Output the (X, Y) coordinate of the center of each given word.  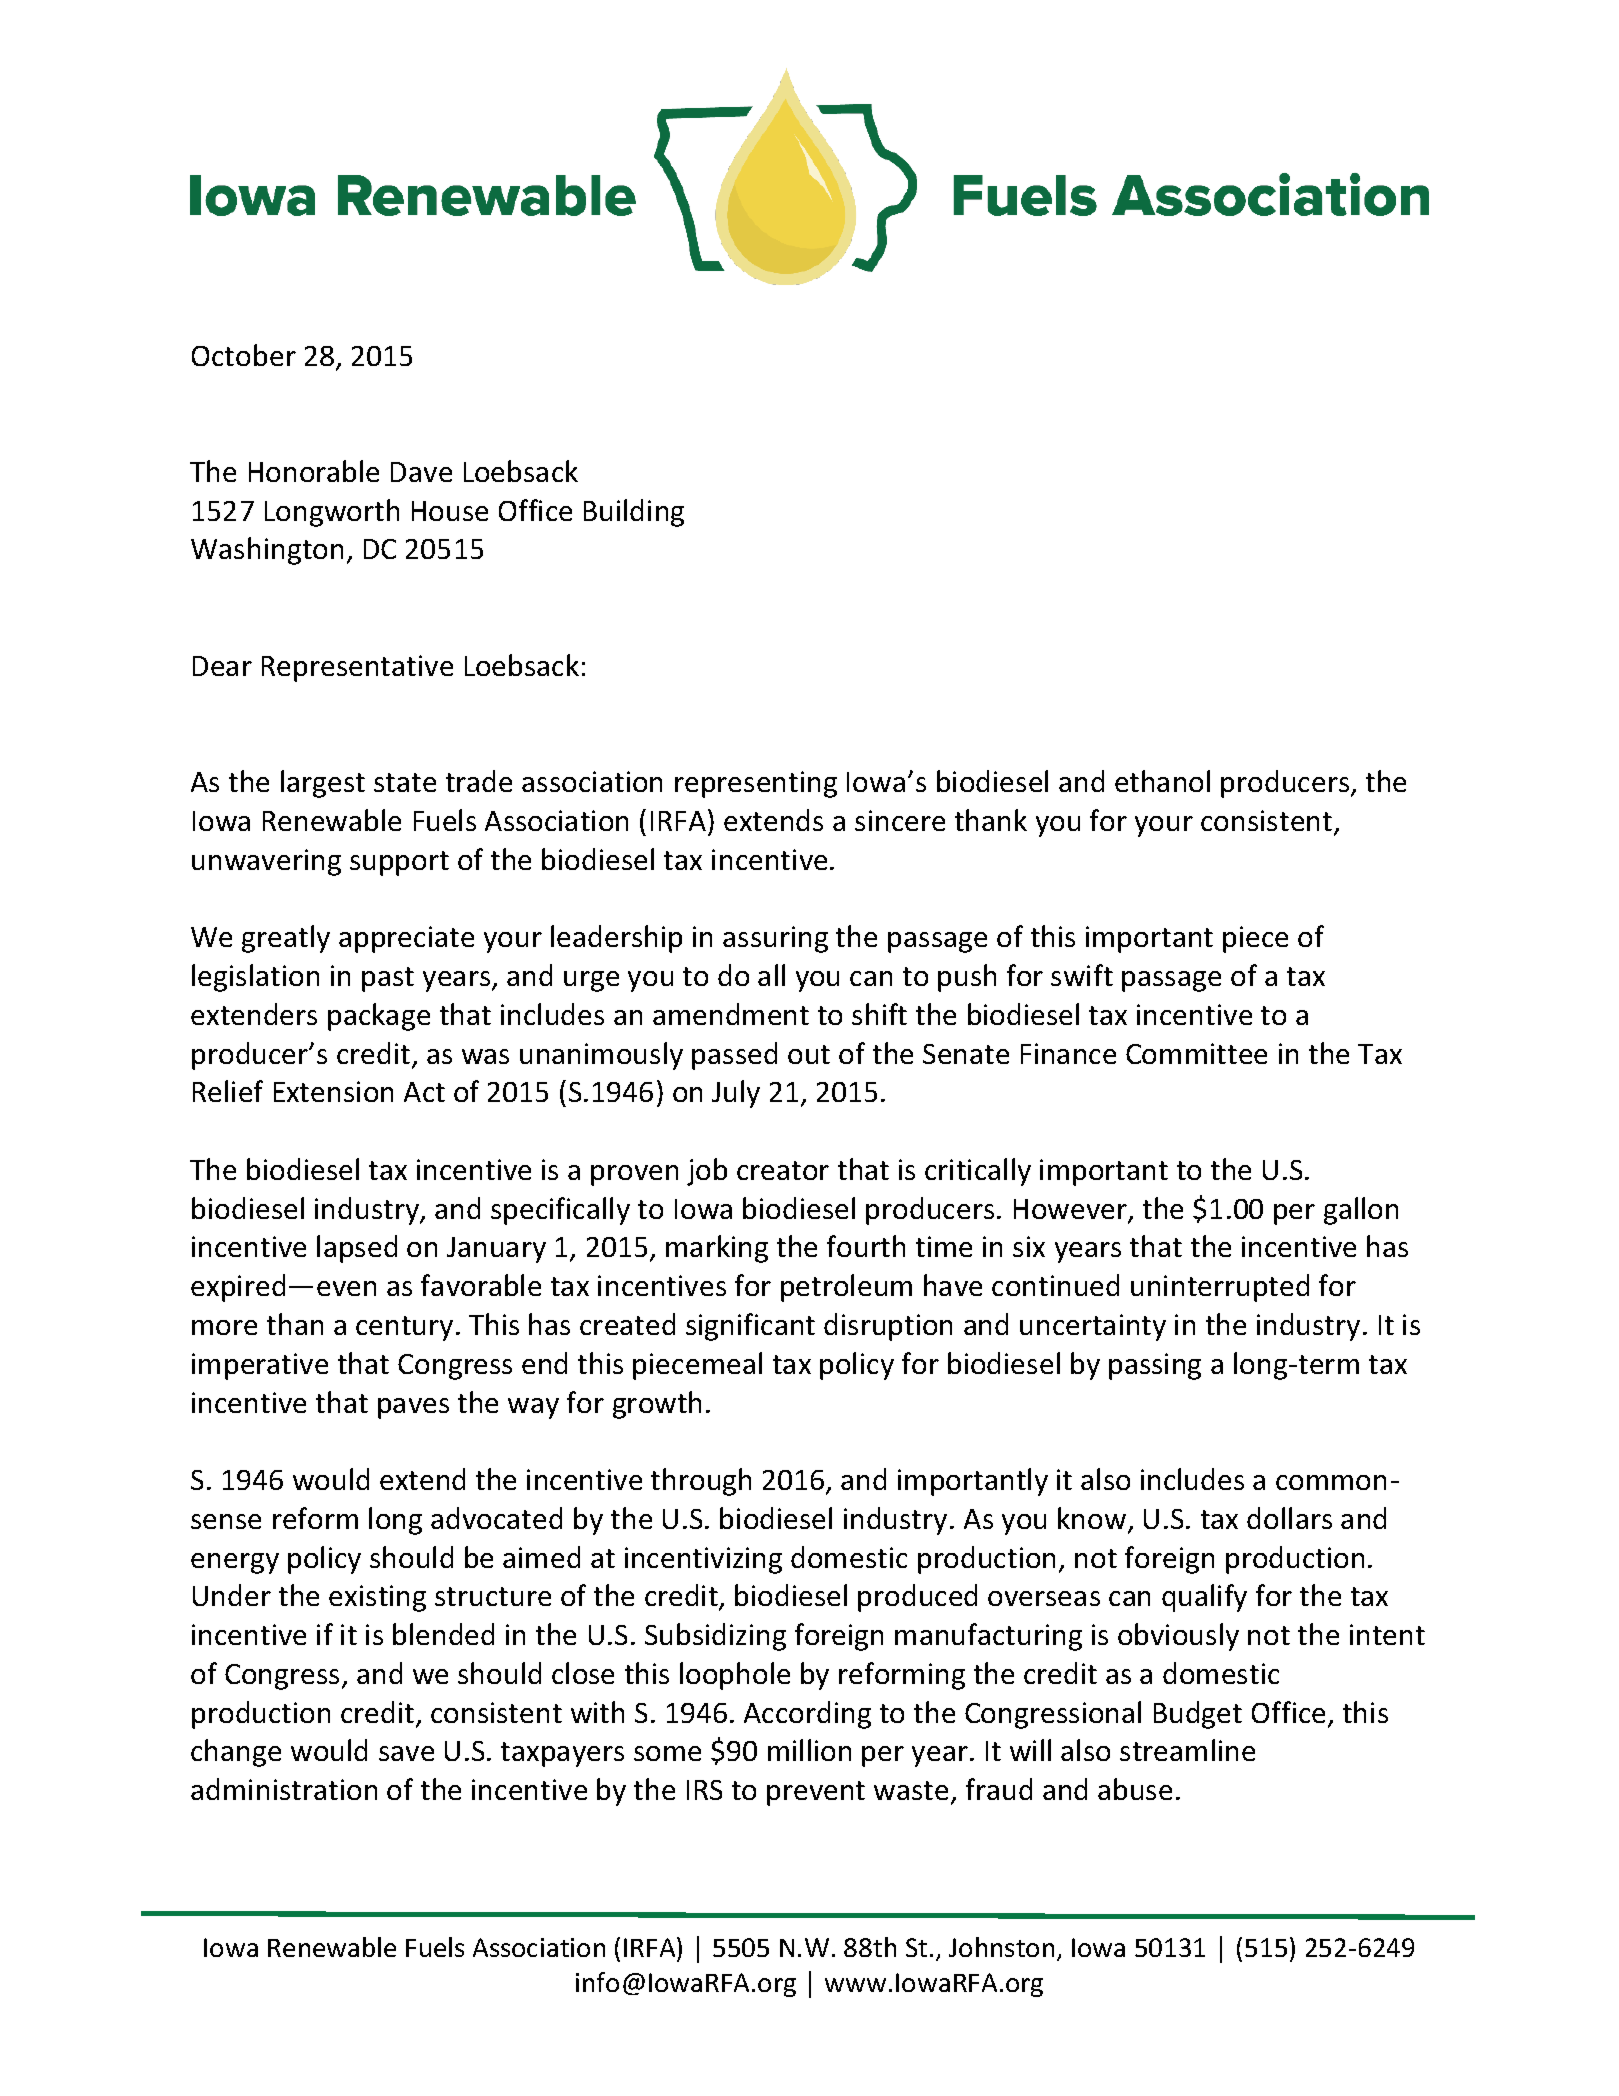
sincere (900, 820)
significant (750, 1327)
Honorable (314, 471)
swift (1082, 975)
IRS (704, 1790)
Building (634, 513)
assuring (775, 939)
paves (413, 1408)
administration (284, 1789)
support (399, 863)
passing (1155, 1366)
